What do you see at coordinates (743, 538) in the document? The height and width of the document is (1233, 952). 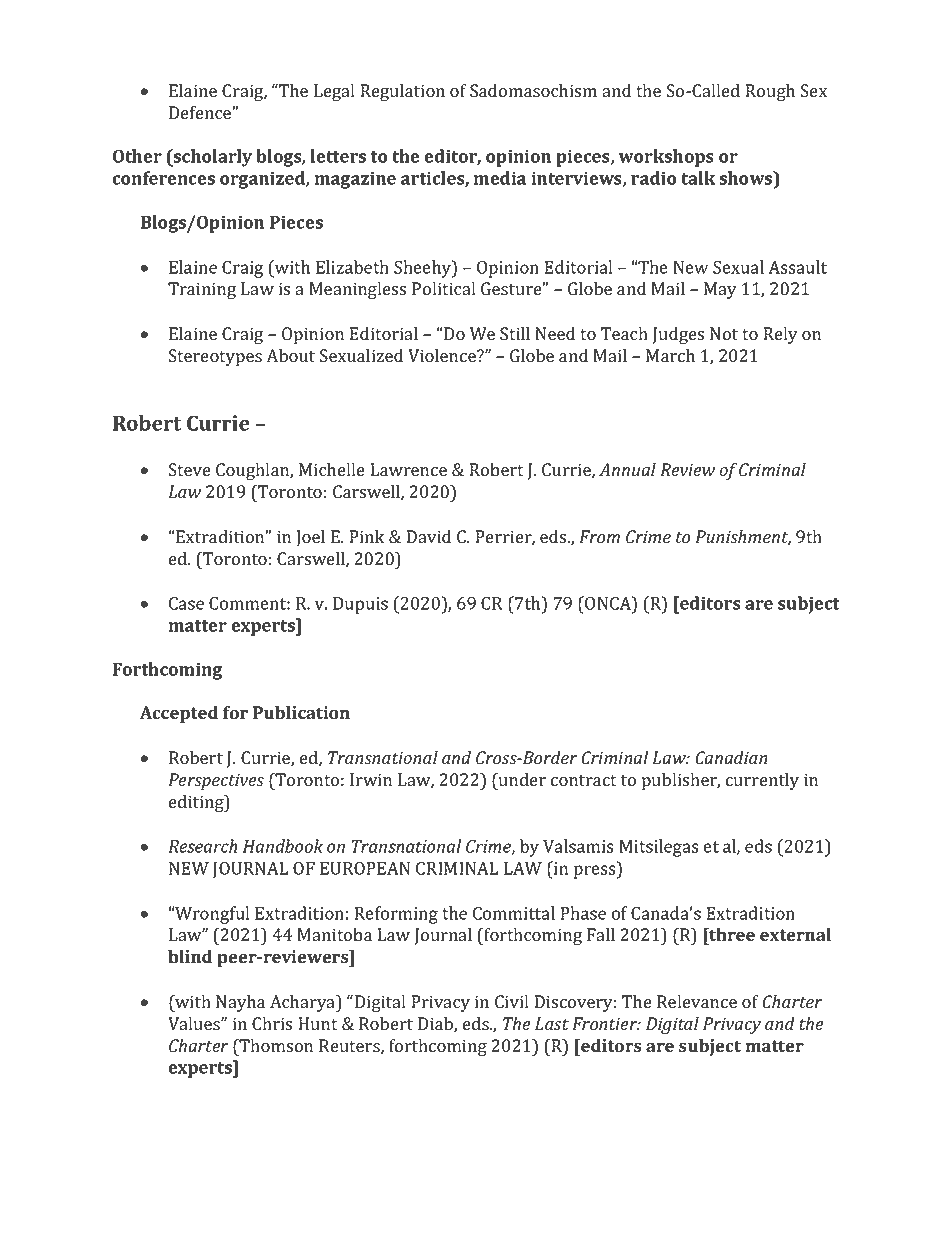 I see `Punishment` at bounding box center [743, 538].
